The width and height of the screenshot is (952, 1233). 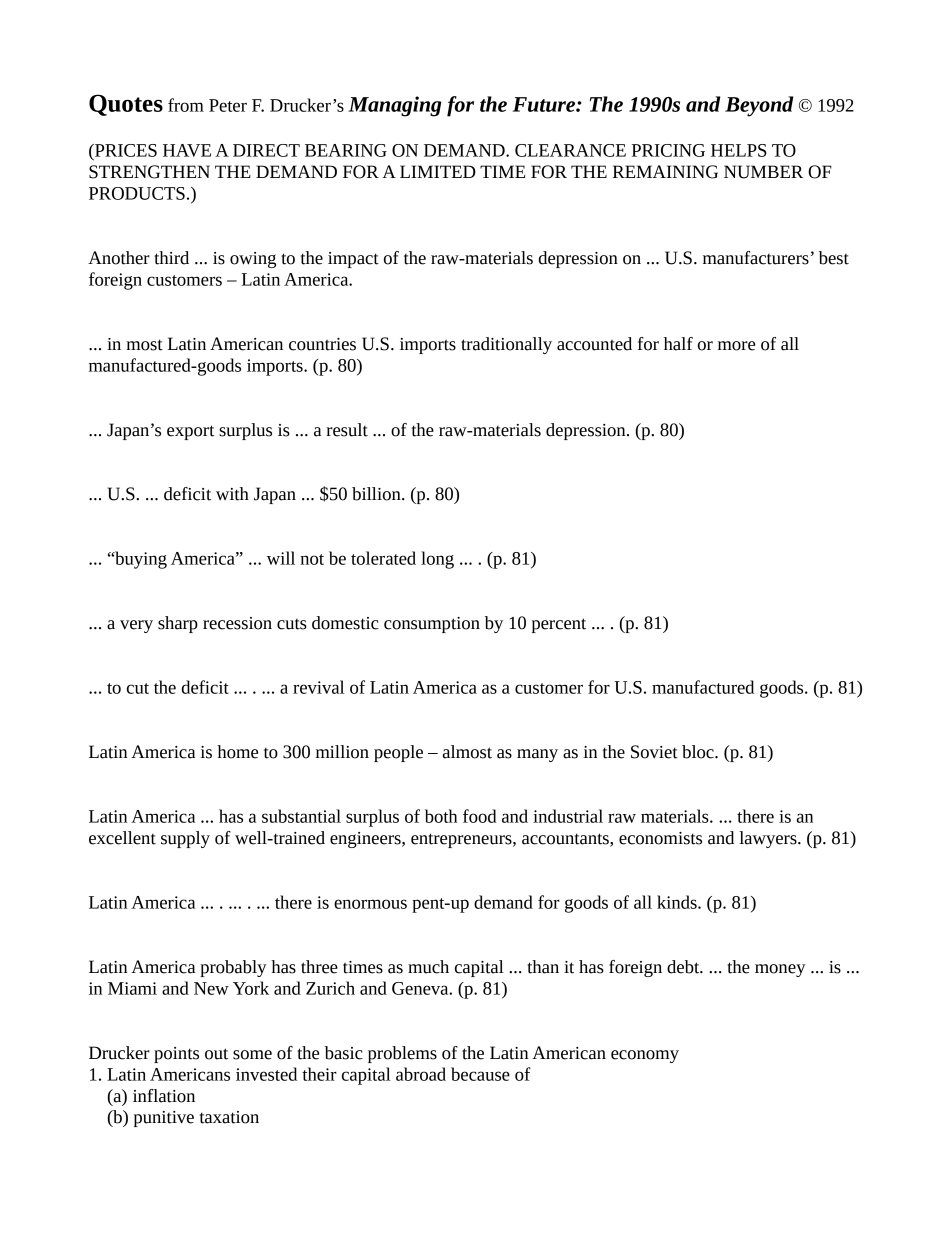 I want to click on inflation, so click(x=164, y=1096).
